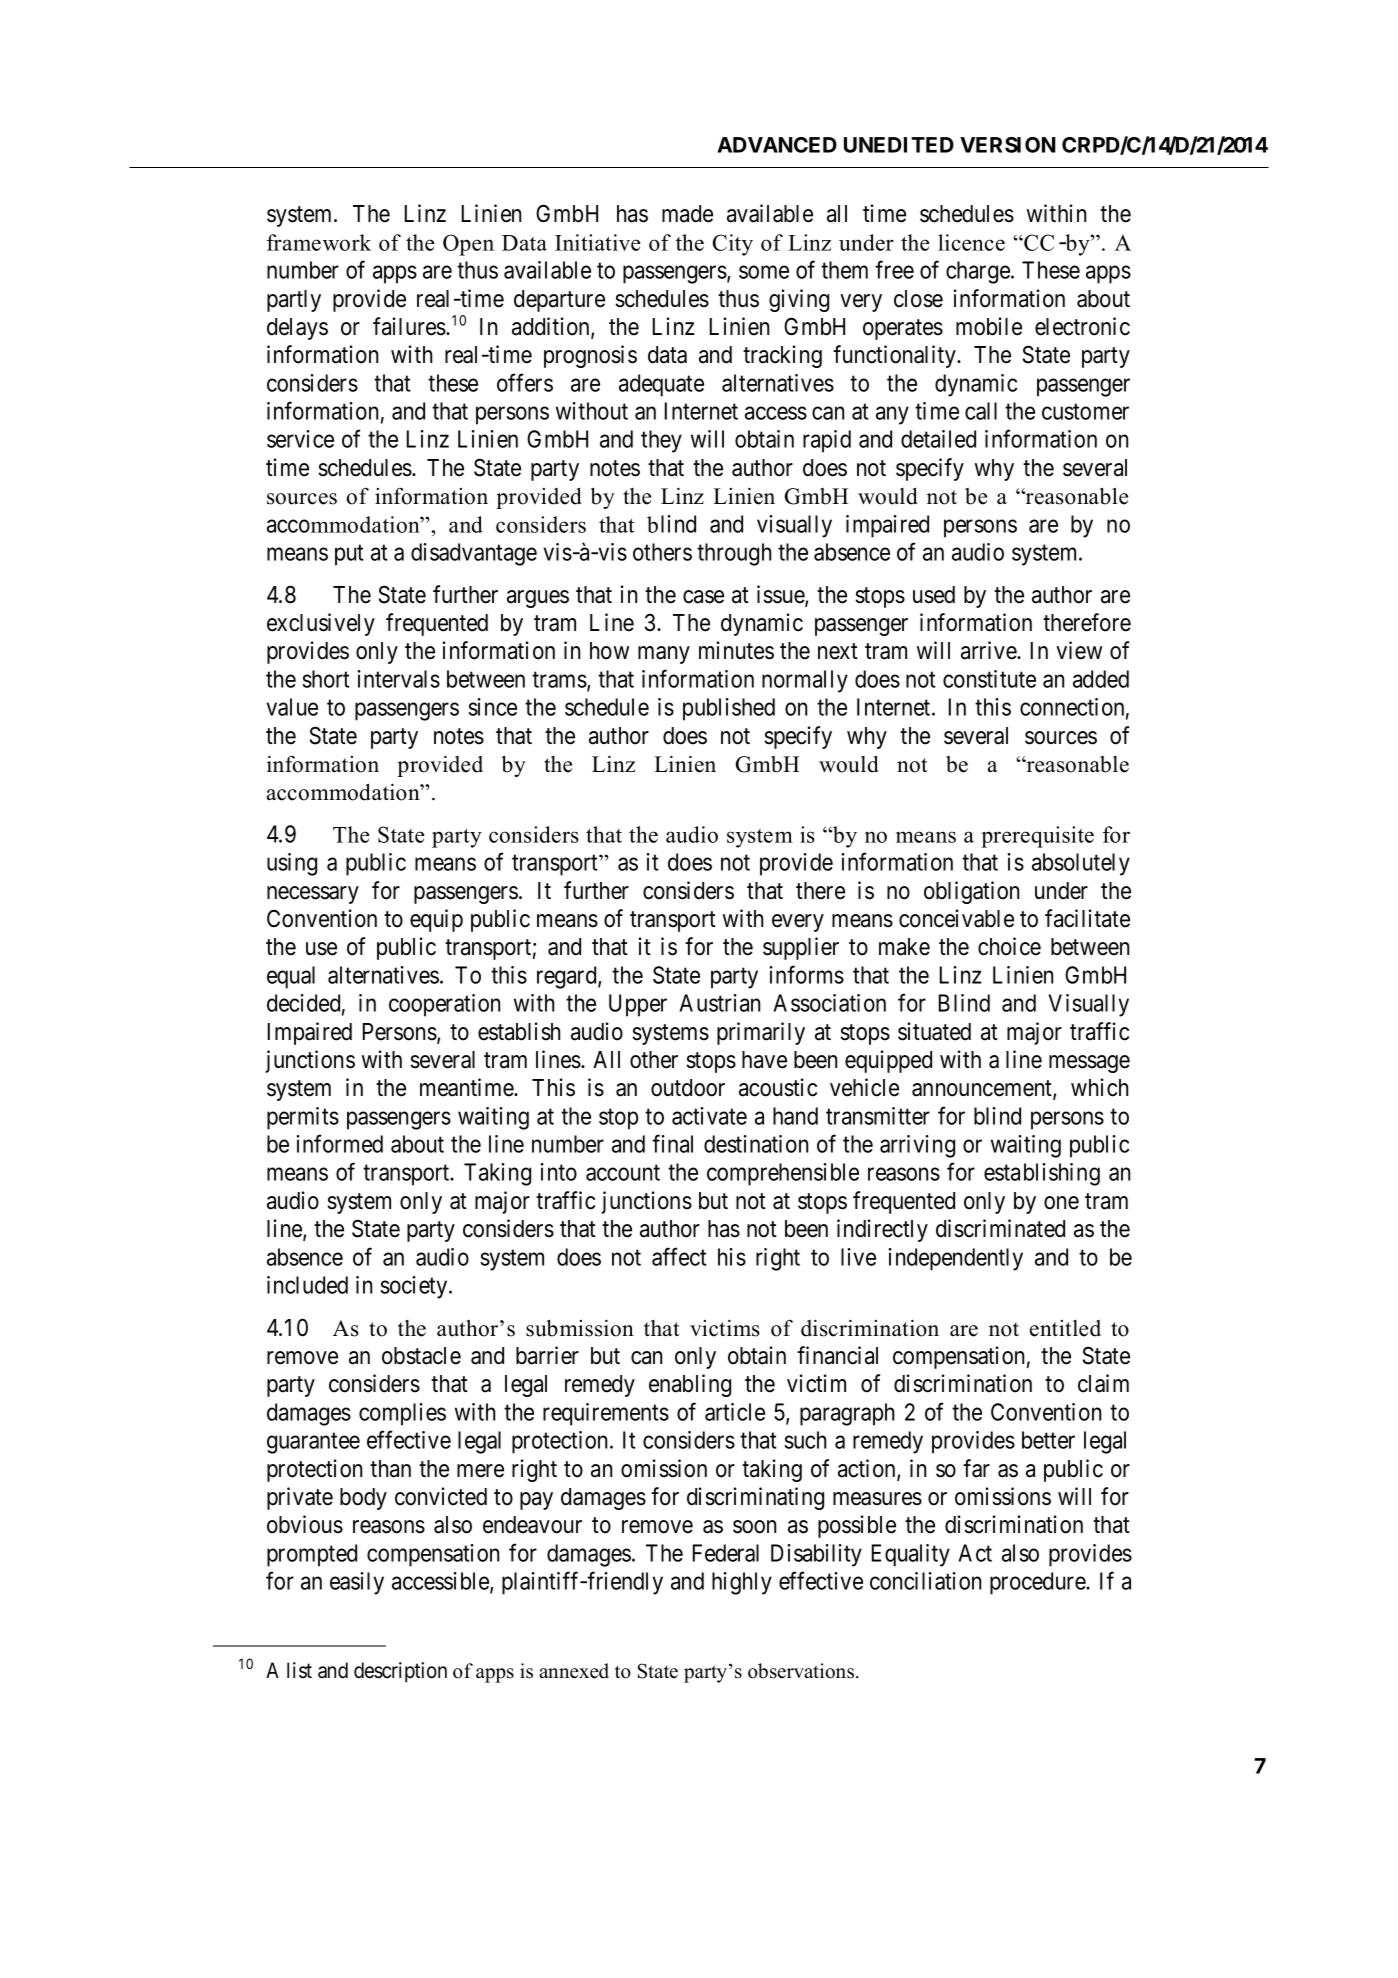 The height and width of the screenshot is (1978, 1398). Describe the element at coordinates (1038, 1583) in the screenshot. I see `procedure` at that location.
